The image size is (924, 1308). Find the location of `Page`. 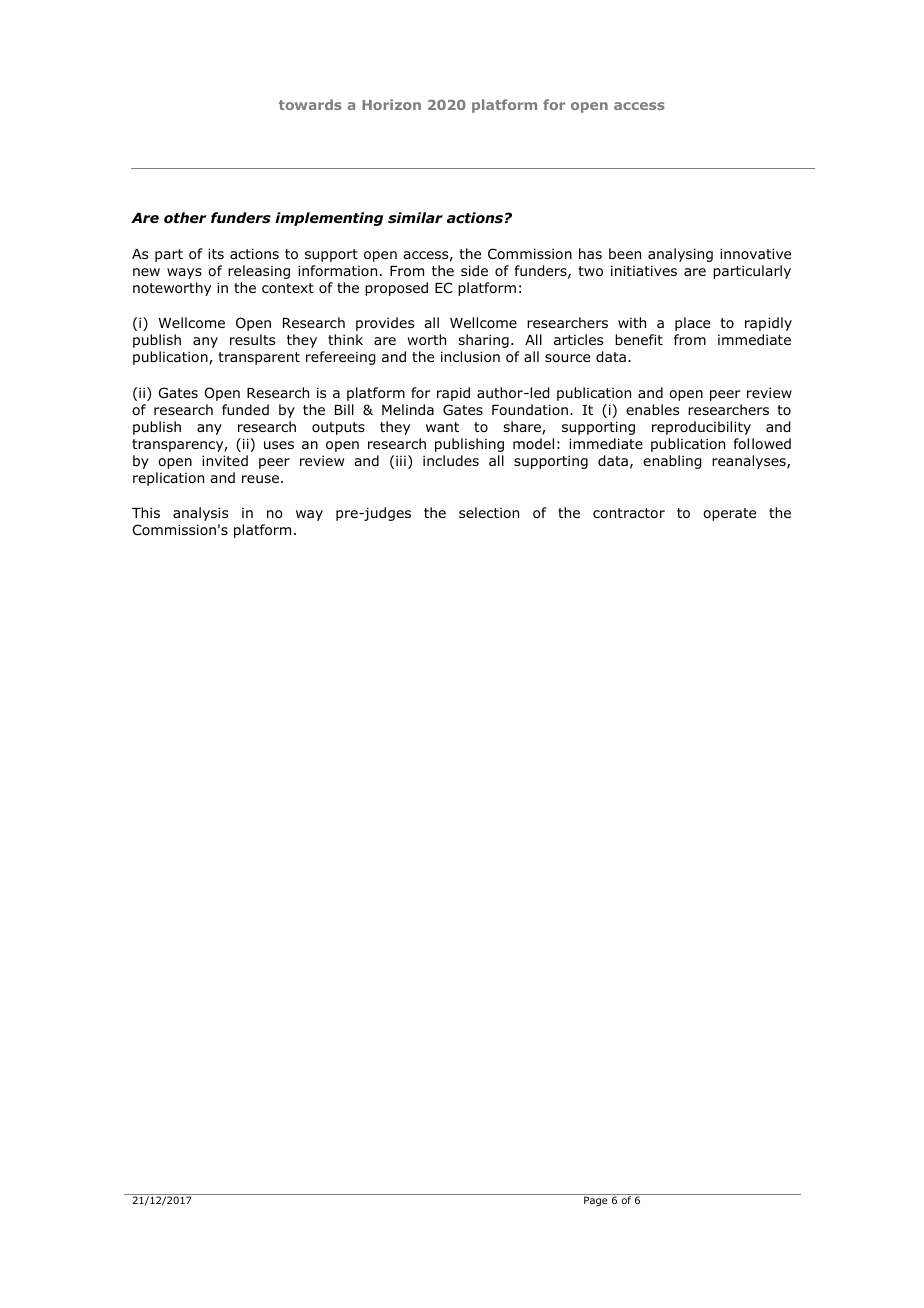

Page is located at coordinates (596, 1201).
